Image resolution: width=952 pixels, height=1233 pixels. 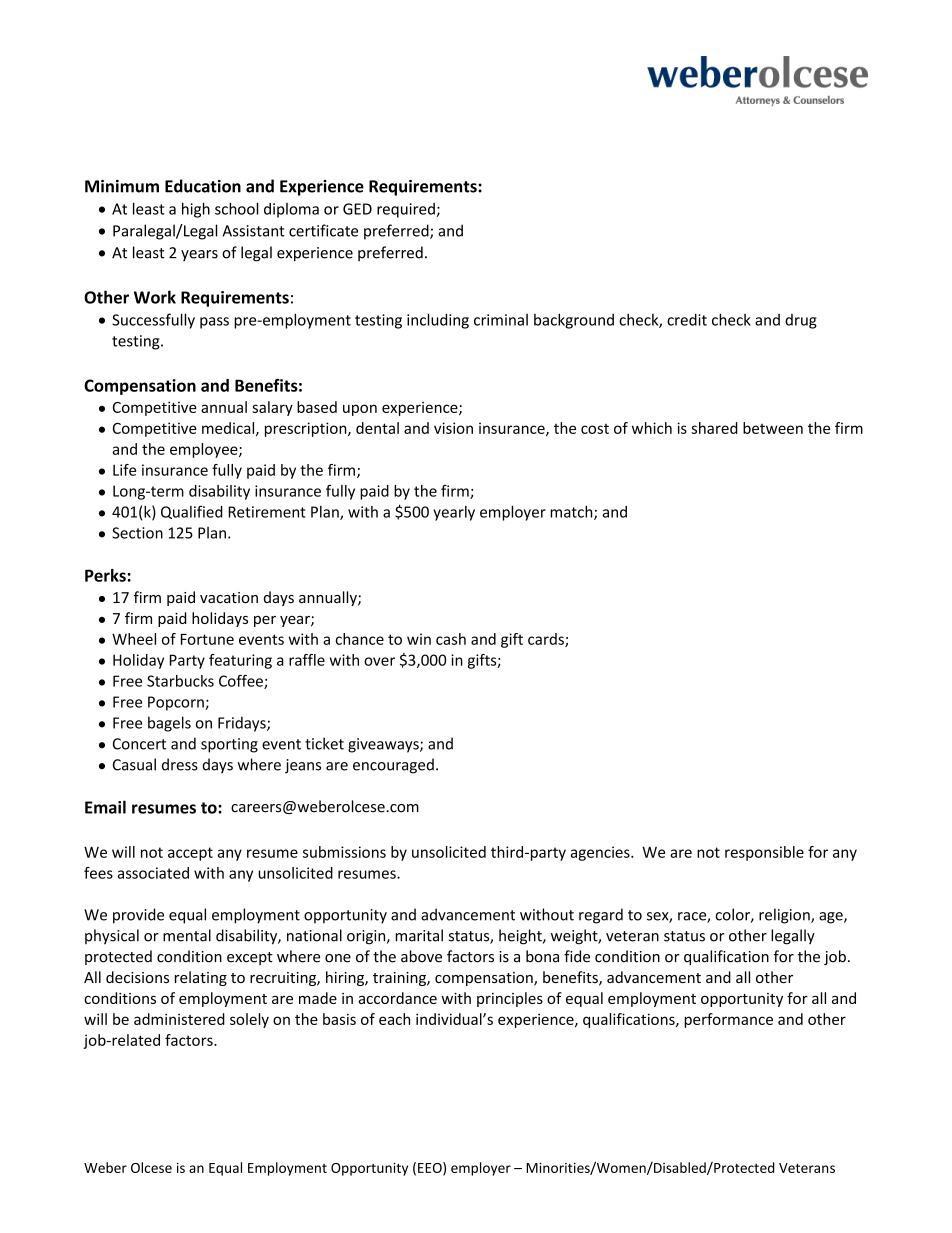 What do you see at coordinates (201, 978) in the document?
I see `relating` at bounding box center [201, 978].
